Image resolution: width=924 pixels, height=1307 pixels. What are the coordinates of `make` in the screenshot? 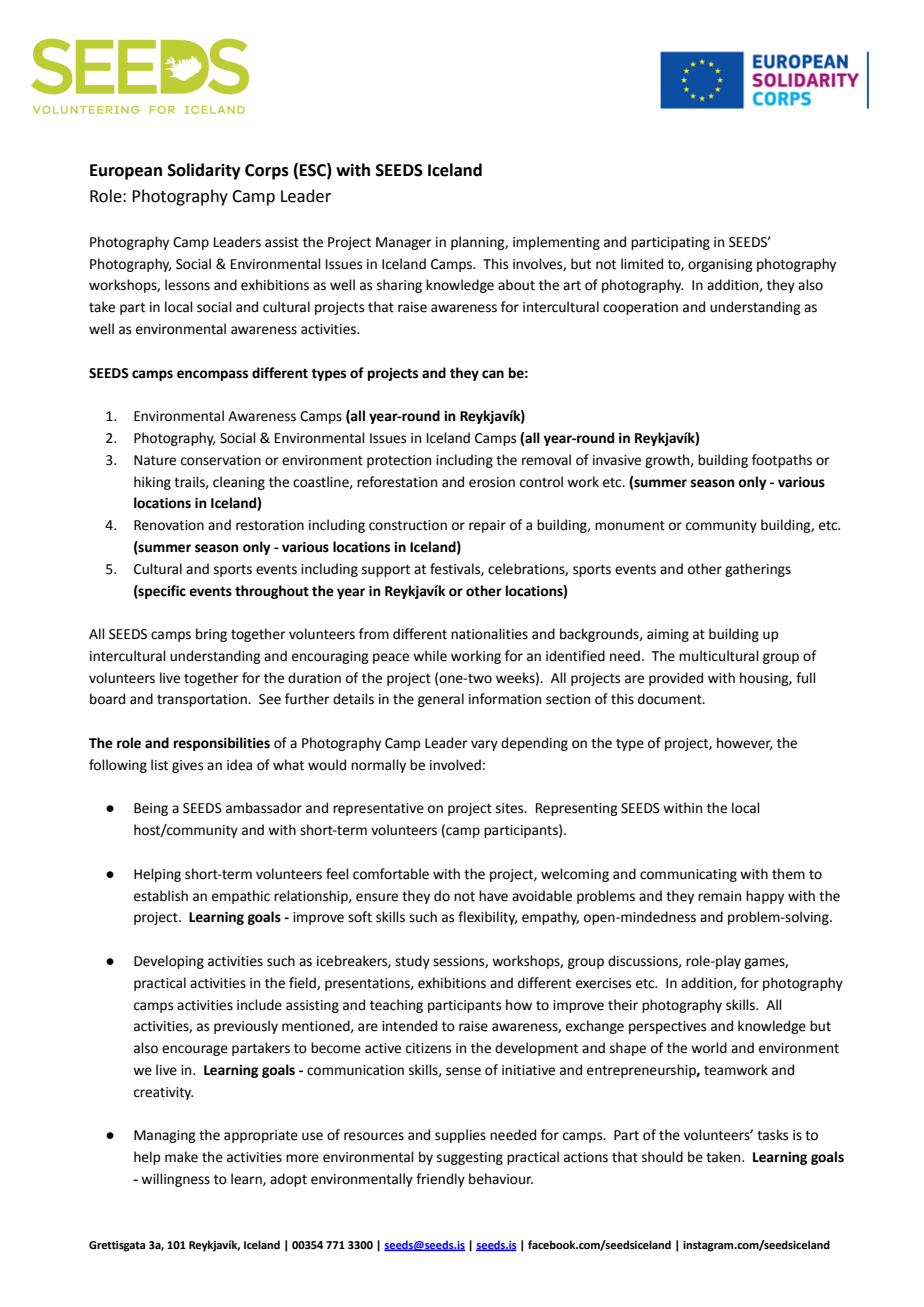 It's located at (181, 1157).
